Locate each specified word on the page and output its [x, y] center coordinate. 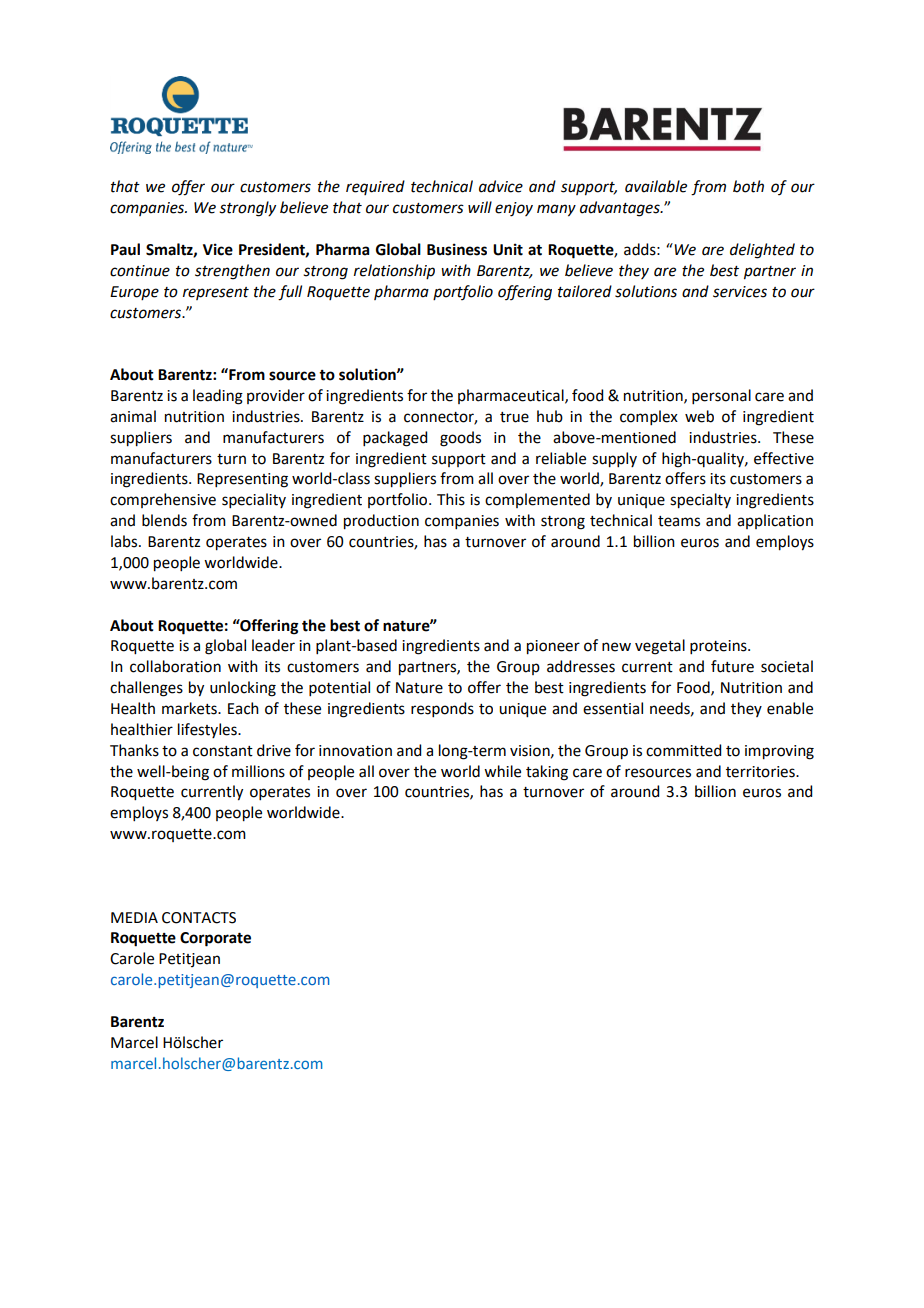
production [381, 522]
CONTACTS [199, 918]
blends [164, 520]
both [748, 186]
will [480, 207]
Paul [125, 249]
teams [679, 521]
